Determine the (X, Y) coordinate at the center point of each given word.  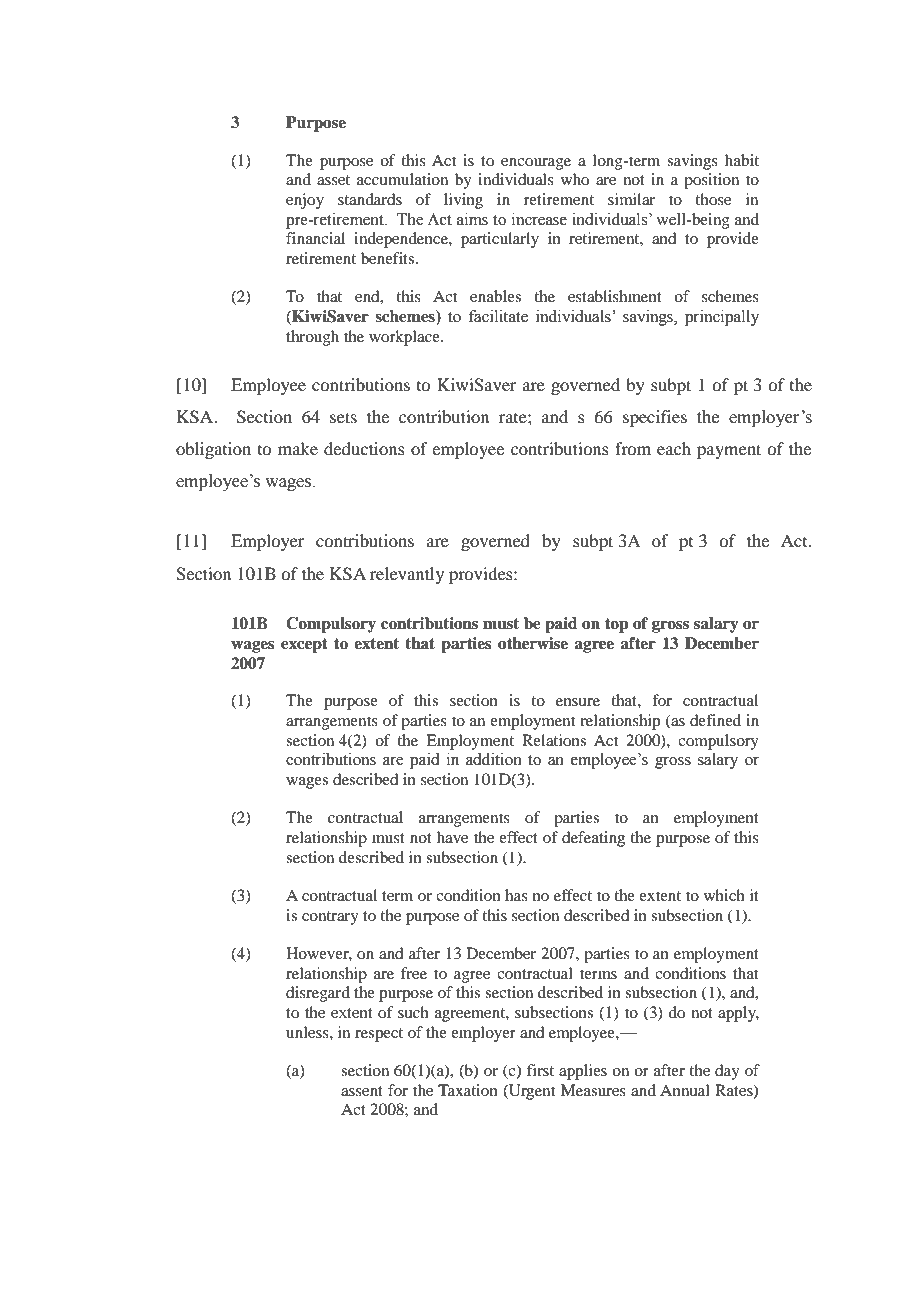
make (298, 448)
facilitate (498, 316)
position (711, 181)
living (463, 201)
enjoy (305, 201)
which (724, 895)
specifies (655, 418)
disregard (318, 994)
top (616, 625)
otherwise (533, 643)
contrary (330, 918)
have (452, 837)
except (304, 645)
